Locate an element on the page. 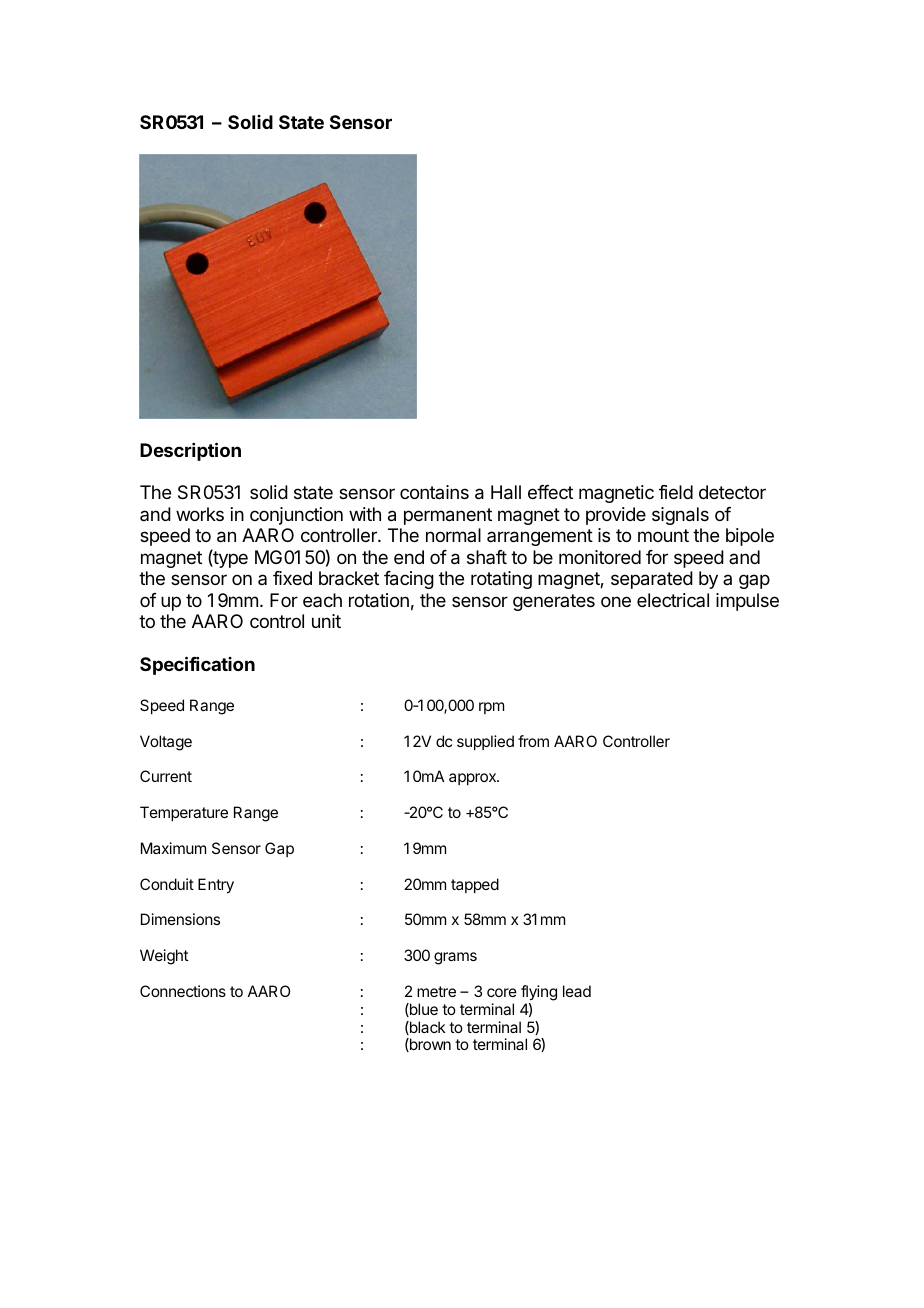  from is located at coordinates (533, 741).
